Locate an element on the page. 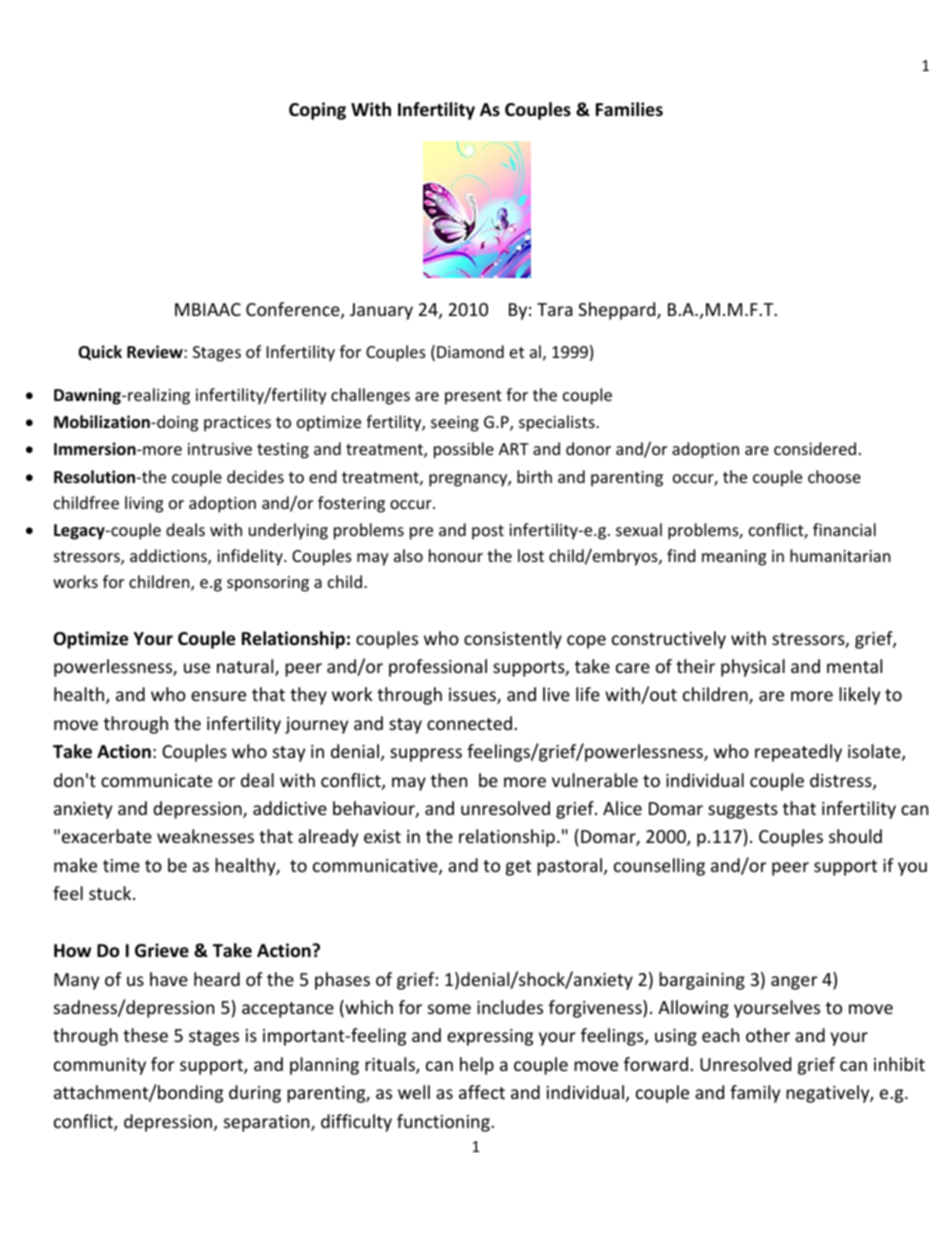 The height and width of the document is (1233, 952). physical is located at coordinates (753, 668).
